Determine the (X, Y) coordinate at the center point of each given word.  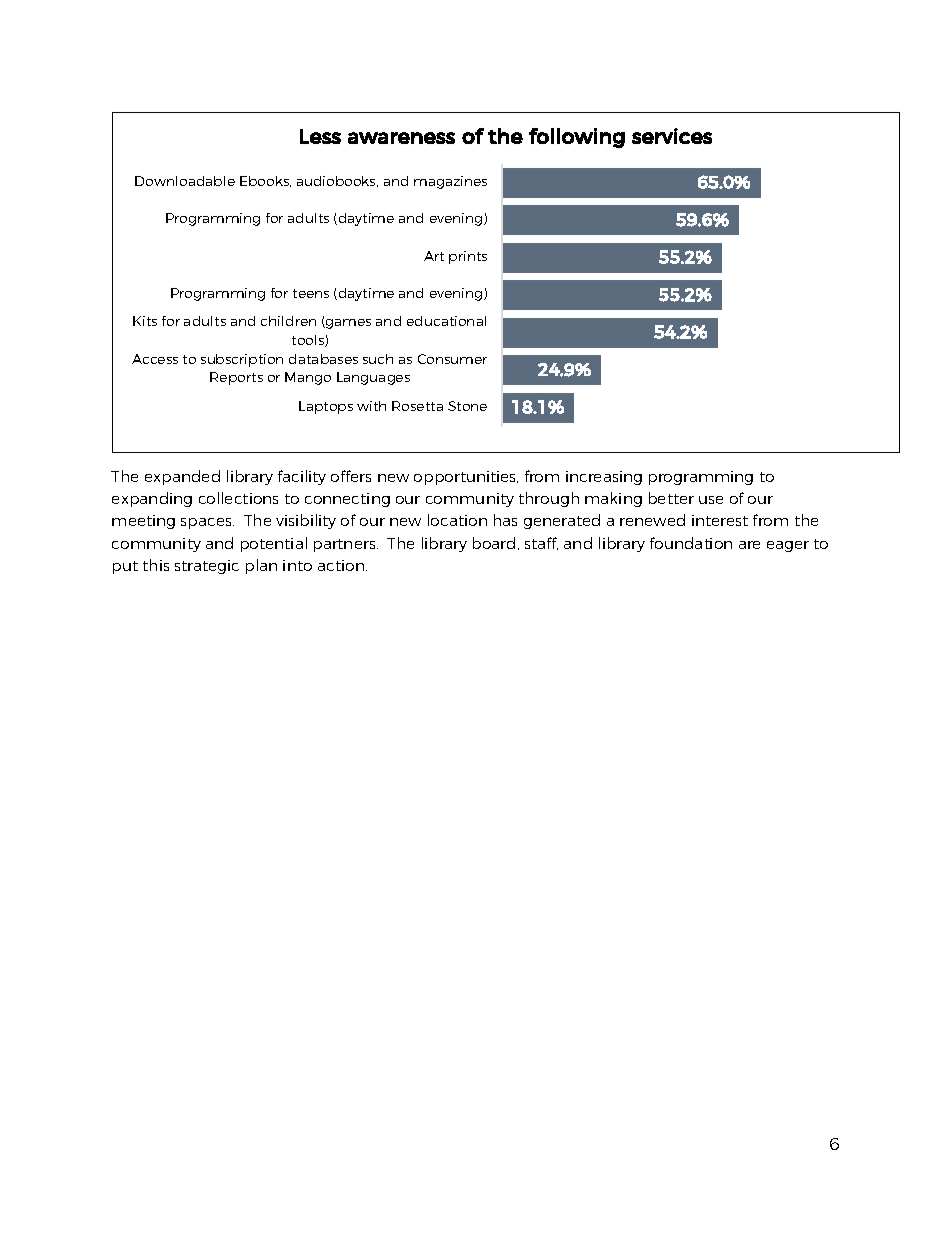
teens (311, 293)
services (672, 136)
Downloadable (185, 181)
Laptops (326, 407)
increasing (604, 478)
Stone (467, 406)
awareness (401, 138)
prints (468, 257)
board (494, 543)
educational (446, 321)
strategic (207, 567)
